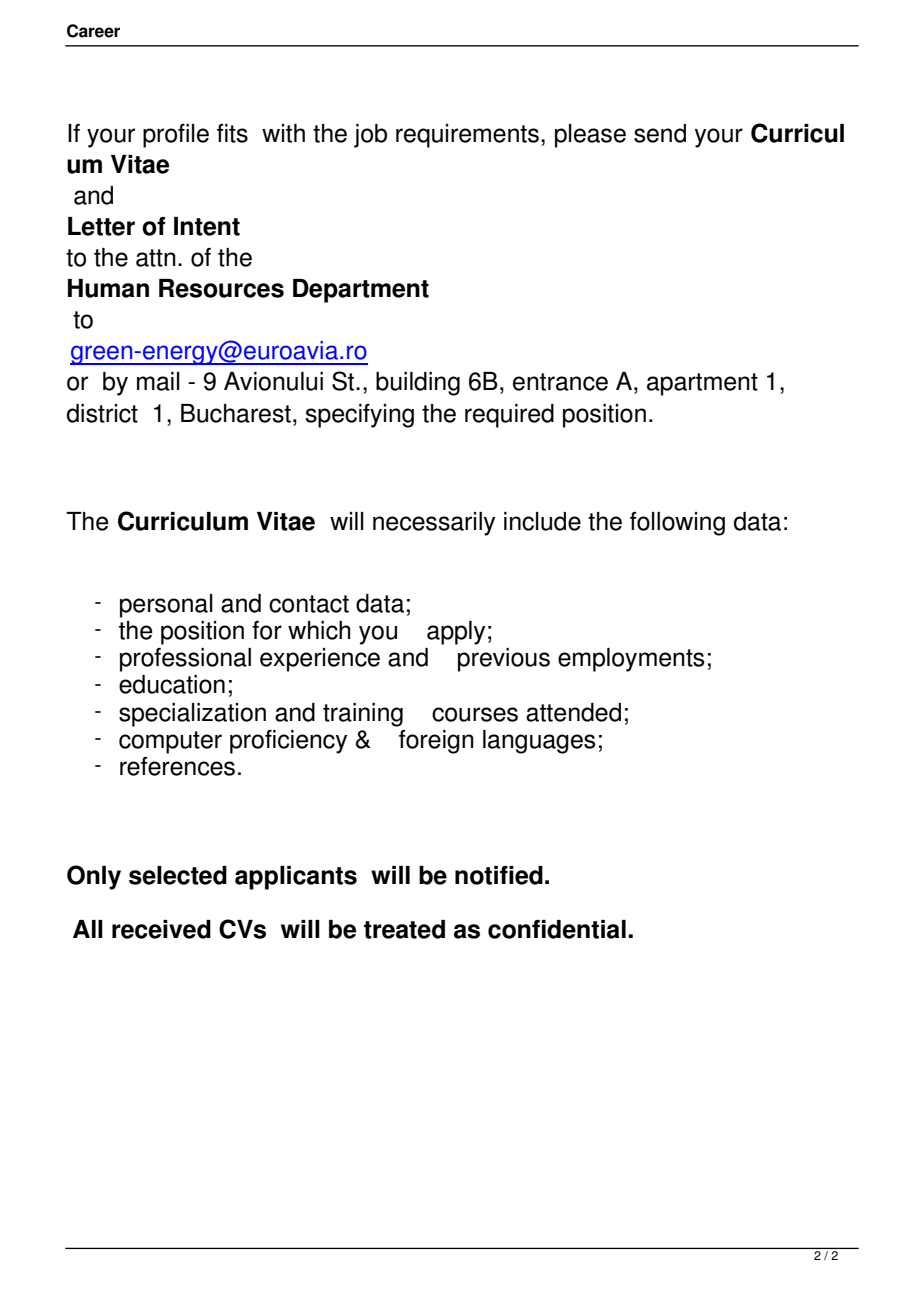 The image size is (924, 1308). I want to click on send, so click(660, 133).
